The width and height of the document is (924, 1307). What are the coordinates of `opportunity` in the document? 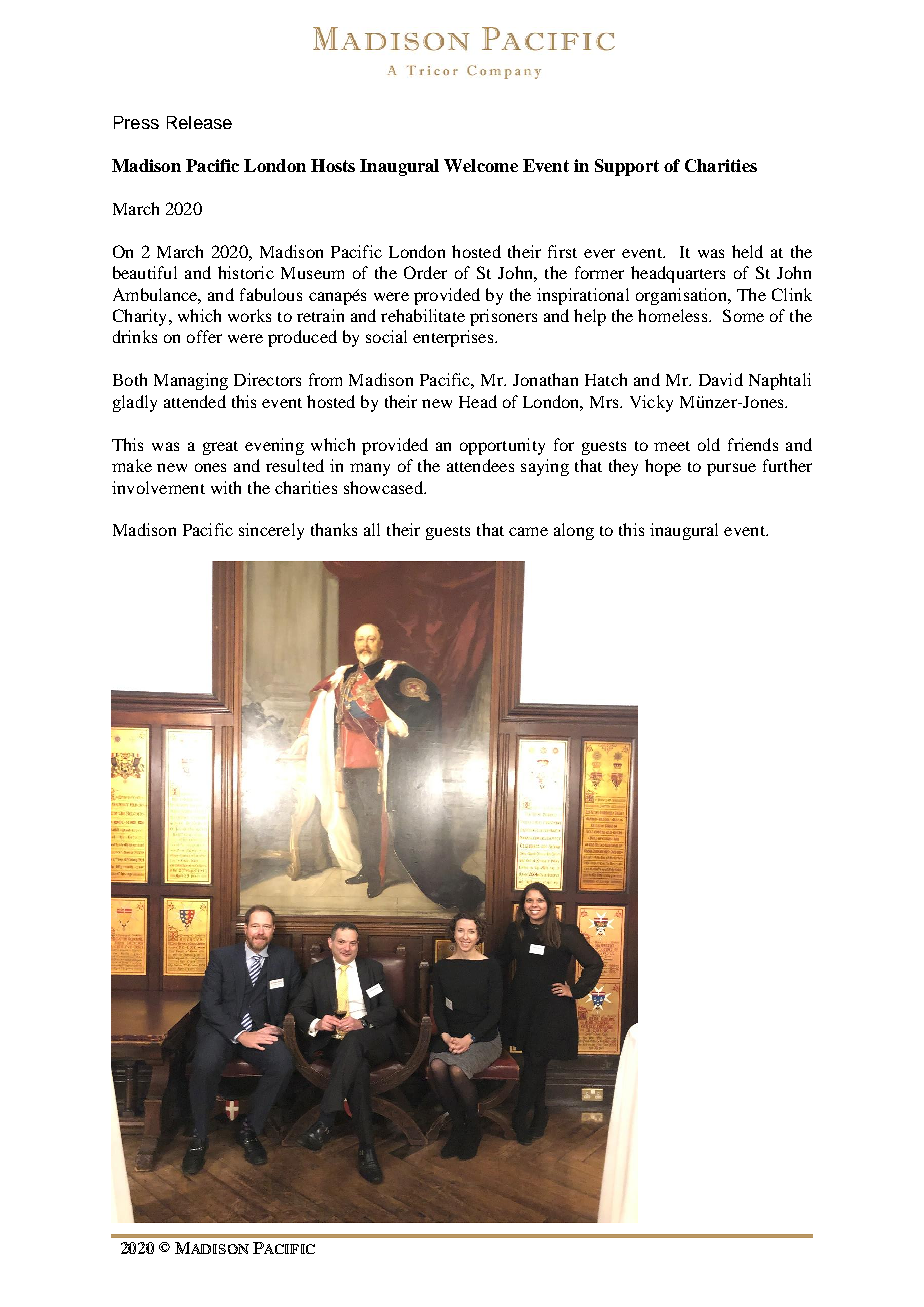 It's located at (502, 446).
